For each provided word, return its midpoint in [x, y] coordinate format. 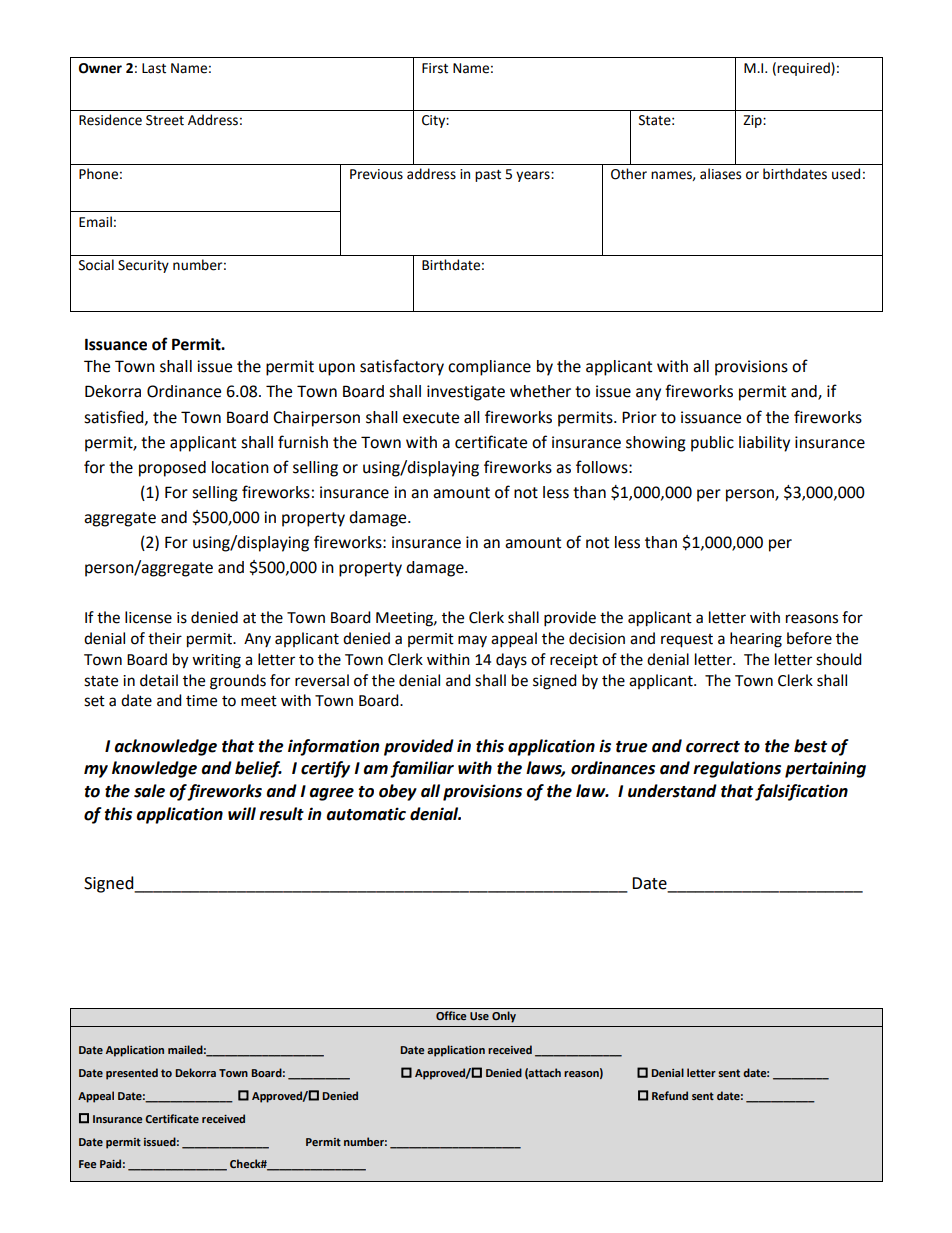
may [472, 641]
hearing [756, 640]
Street [165, 120]
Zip [753, 121]
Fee [87, 1164]
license [148, 617]
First [435, 68]
